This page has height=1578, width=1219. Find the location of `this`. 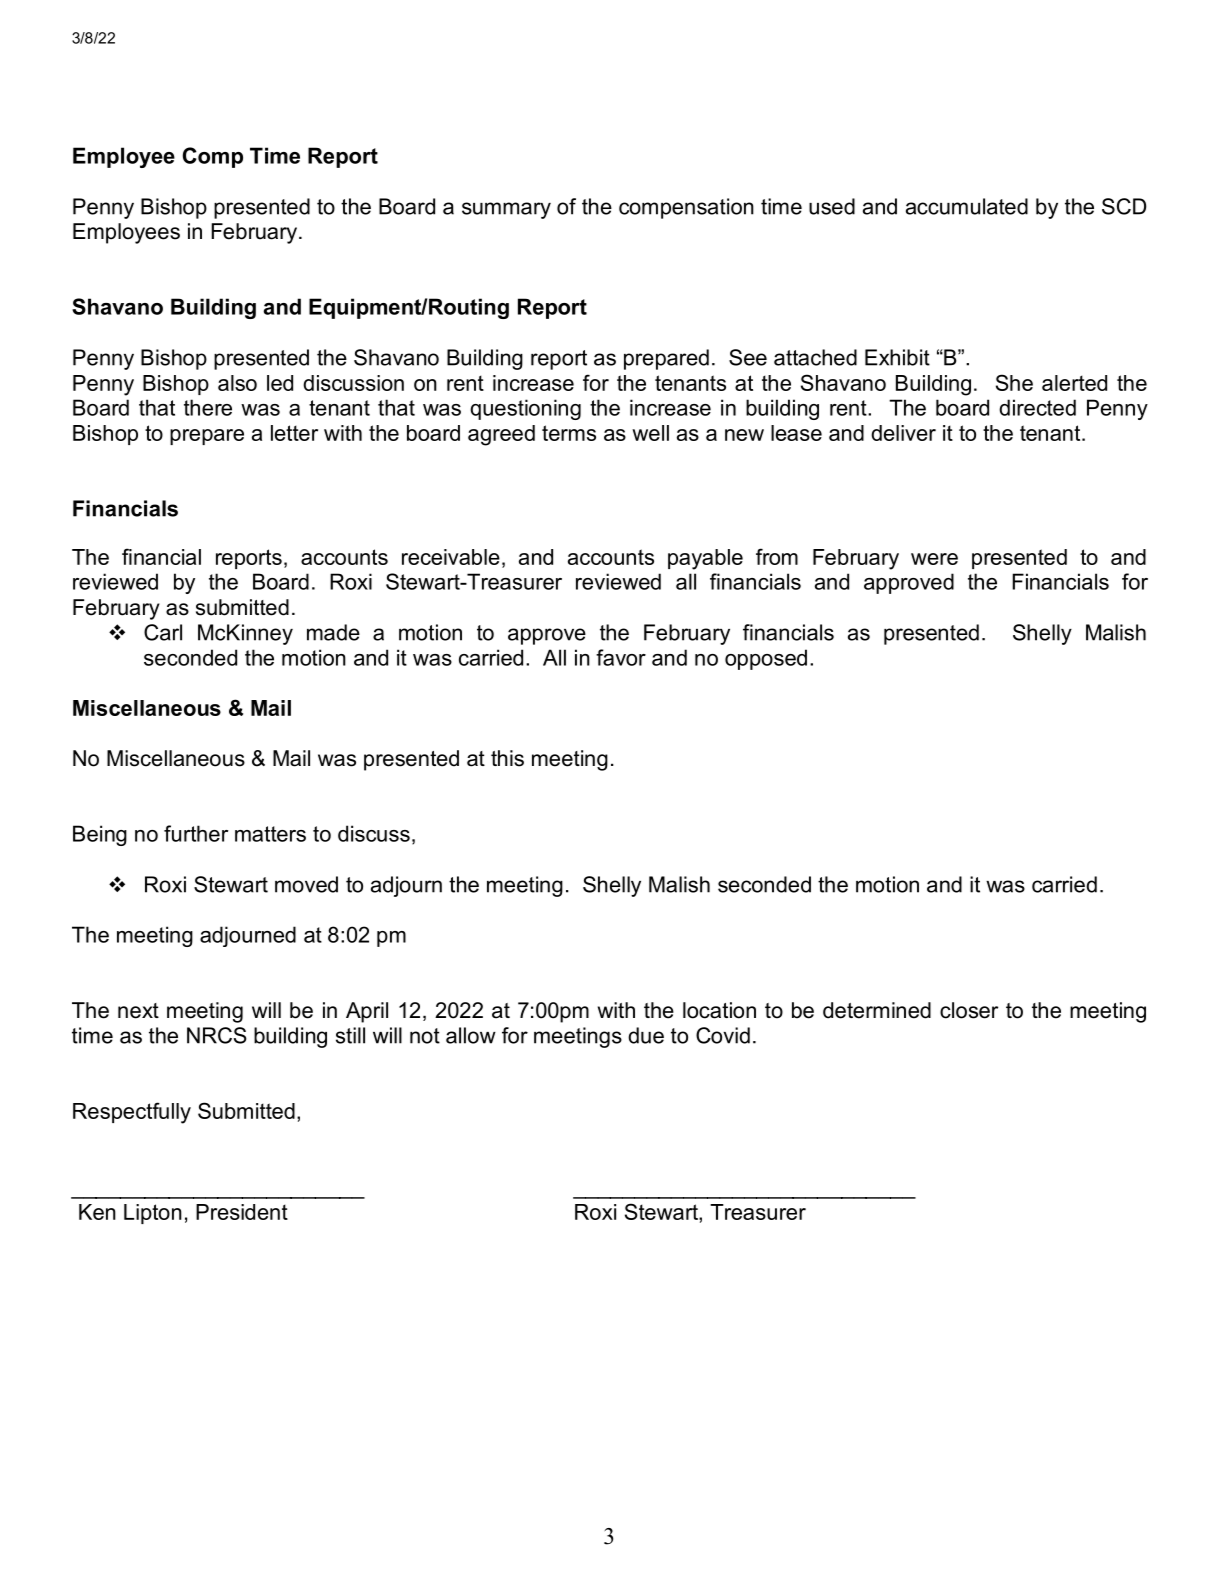

this is located at coordinates (507, 758).
